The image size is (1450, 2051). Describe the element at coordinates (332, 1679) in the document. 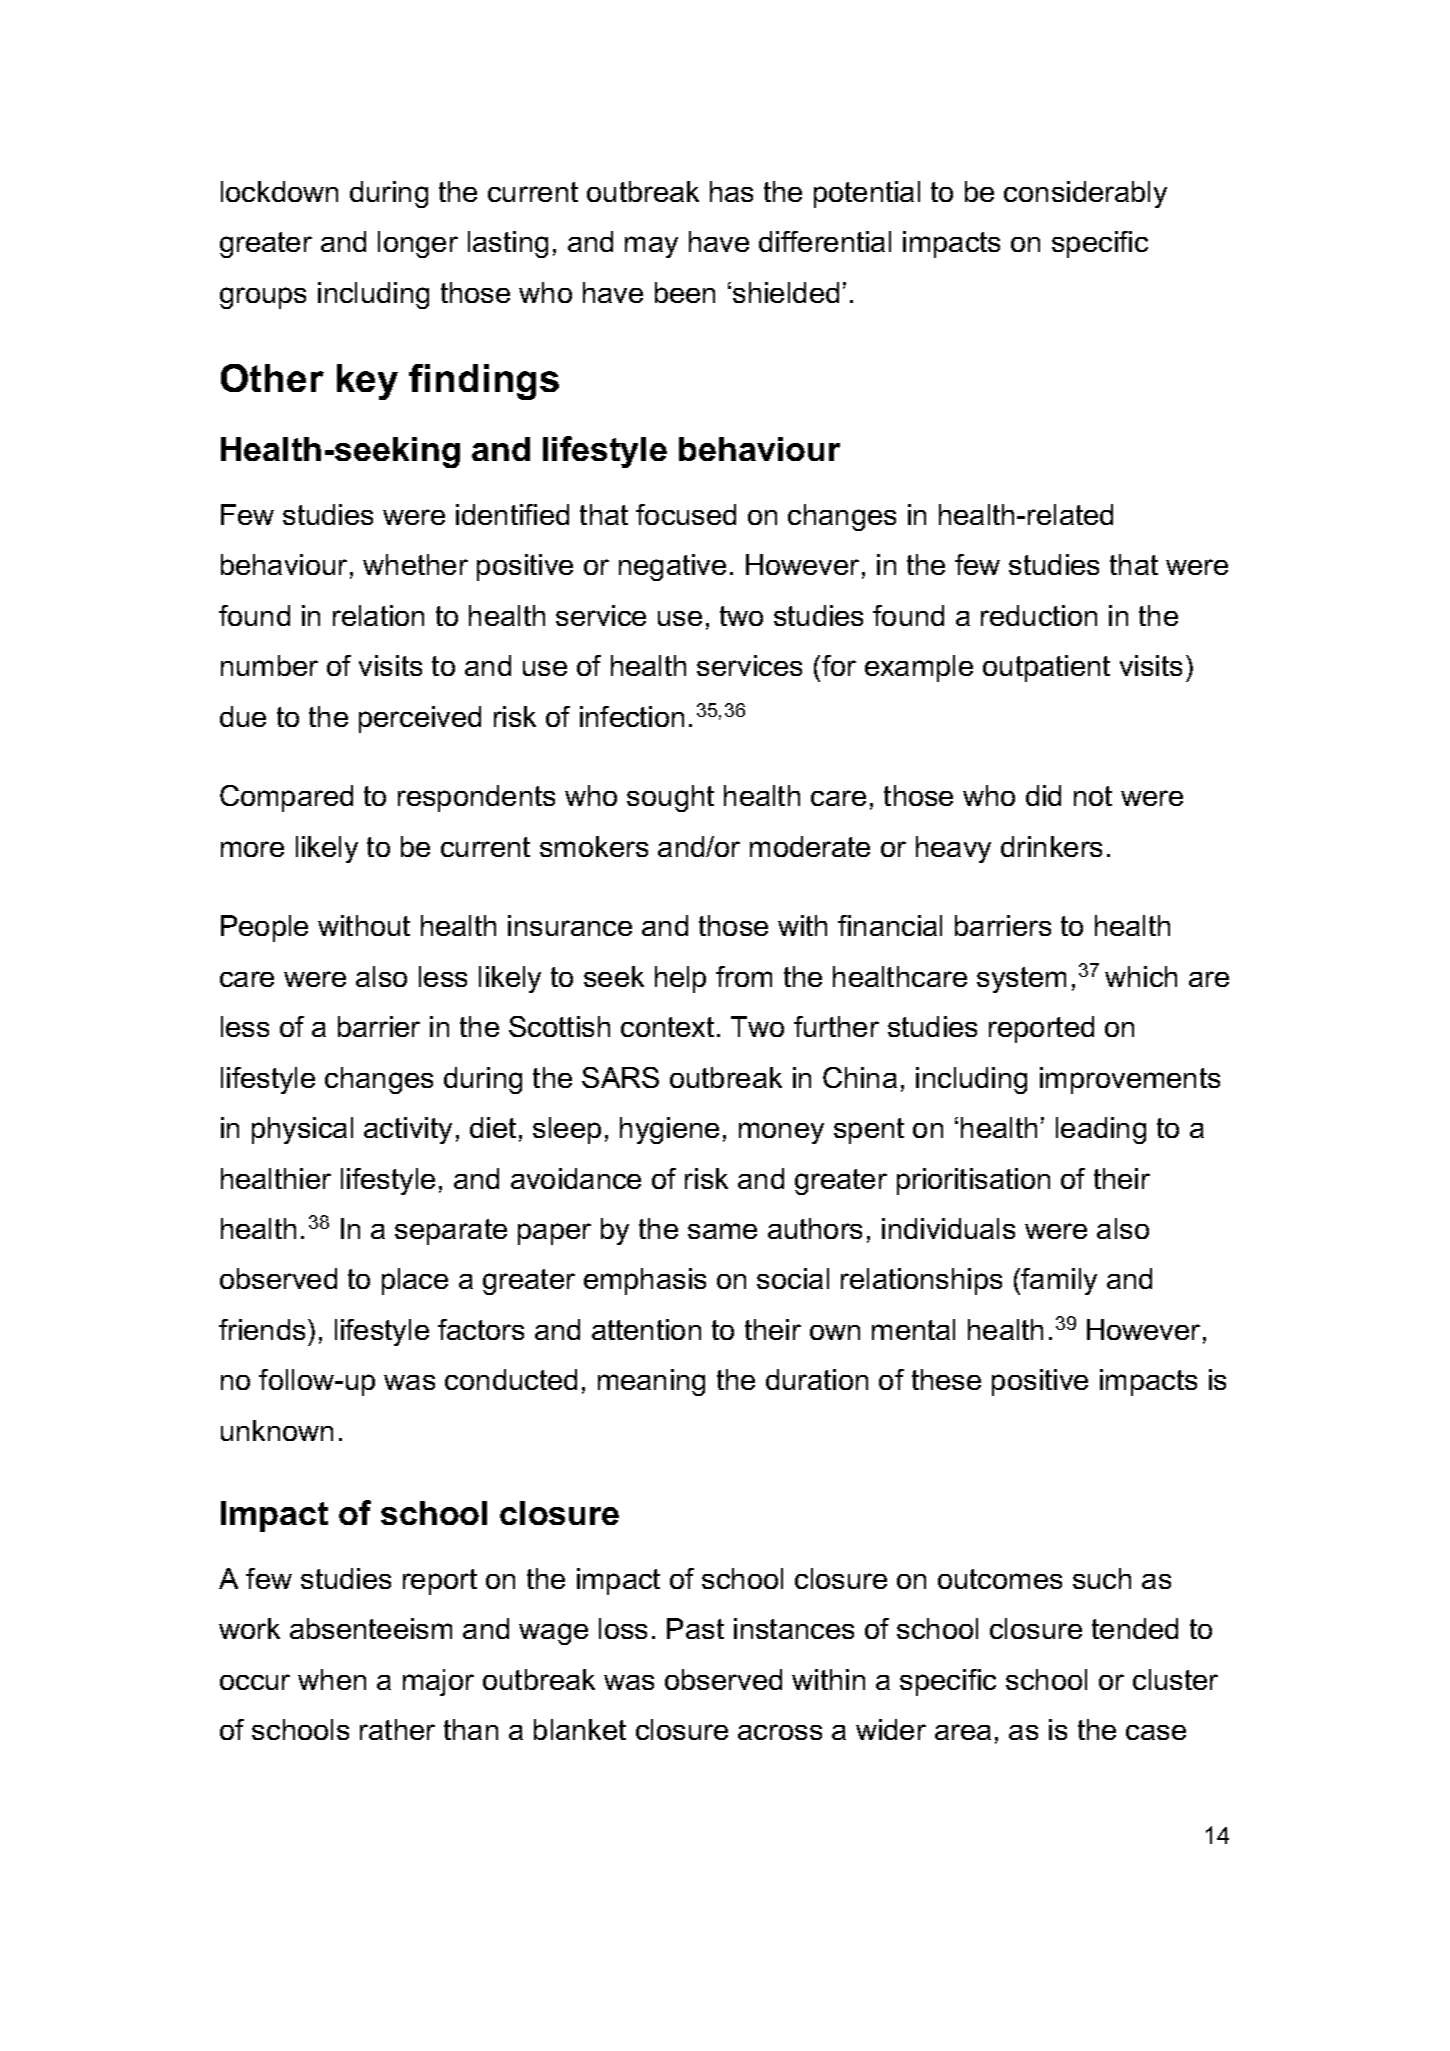

I see `when` at that location.
